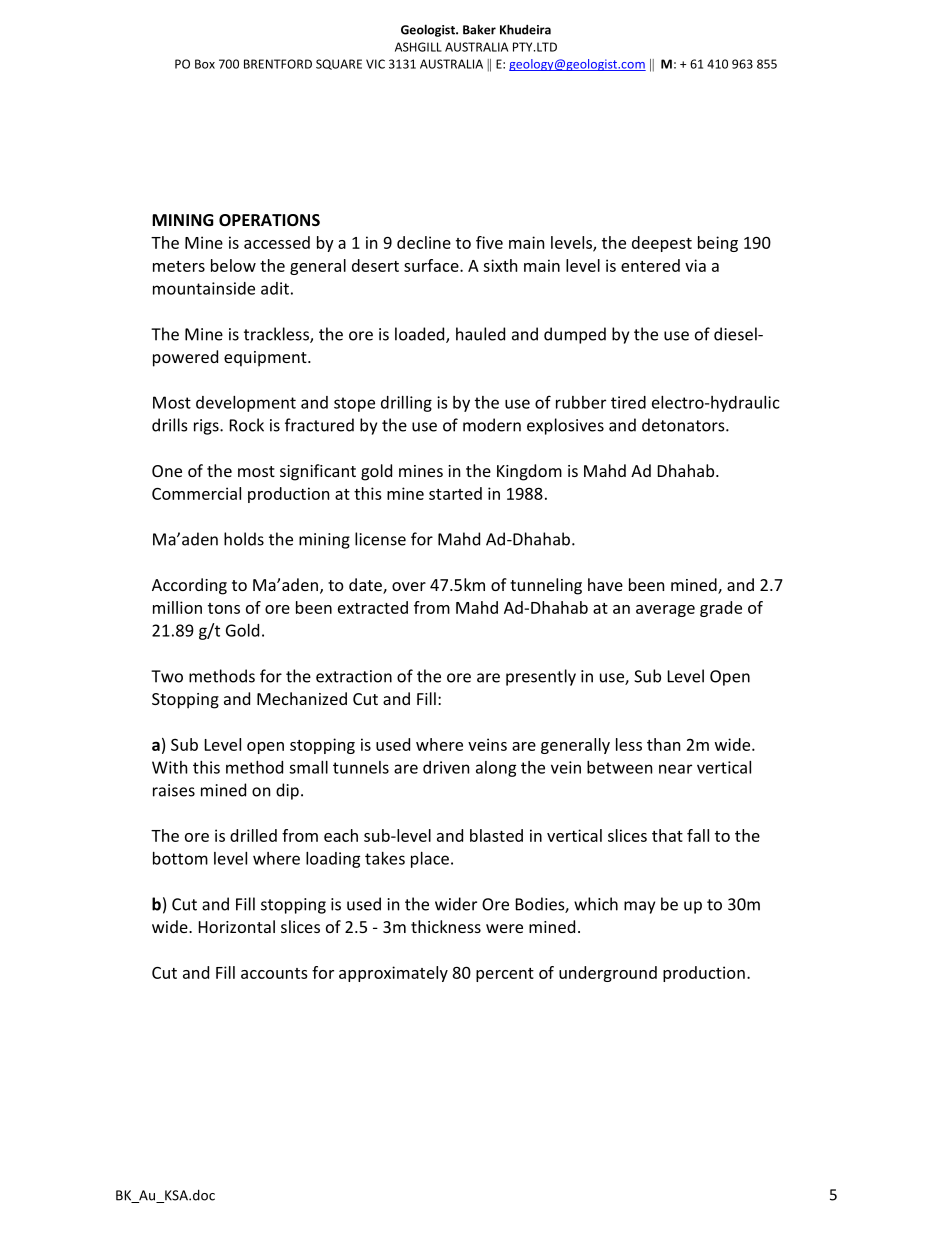  Describe the element at coordinates (409, 586) in the image. I see `over` at that location.
